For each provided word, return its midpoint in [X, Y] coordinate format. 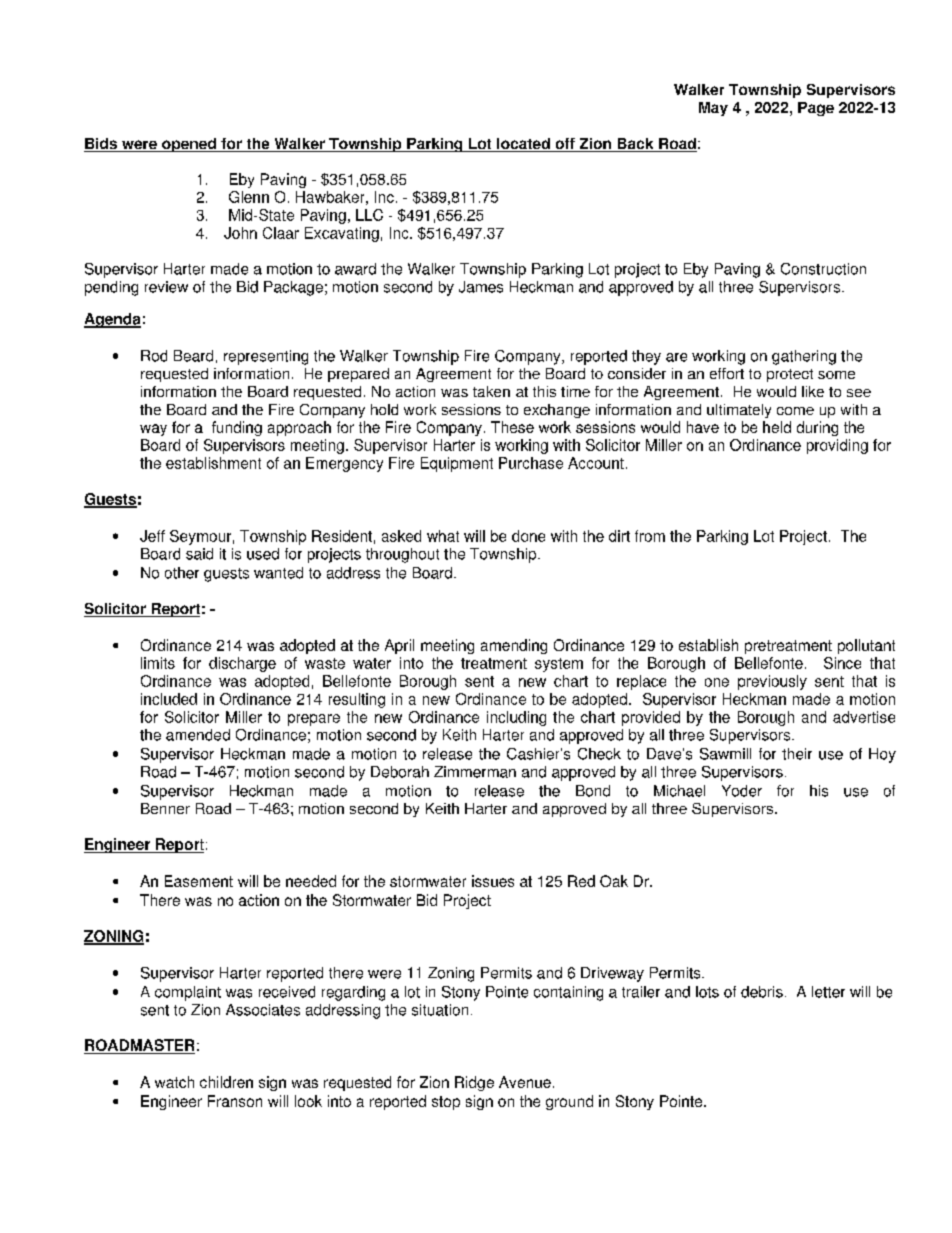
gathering [804, 357]
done [528, 536]
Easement [199, 881]
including [516, 718]
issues [493, 881]
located [523, 145]
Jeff [152, 536]
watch [174, 1082]
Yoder [742, 791]
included [169, 699]
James [481, 287]
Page [816, 109]
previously [772, 682]
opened [189, 145]
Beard [193, 356]
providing [837, 446]
